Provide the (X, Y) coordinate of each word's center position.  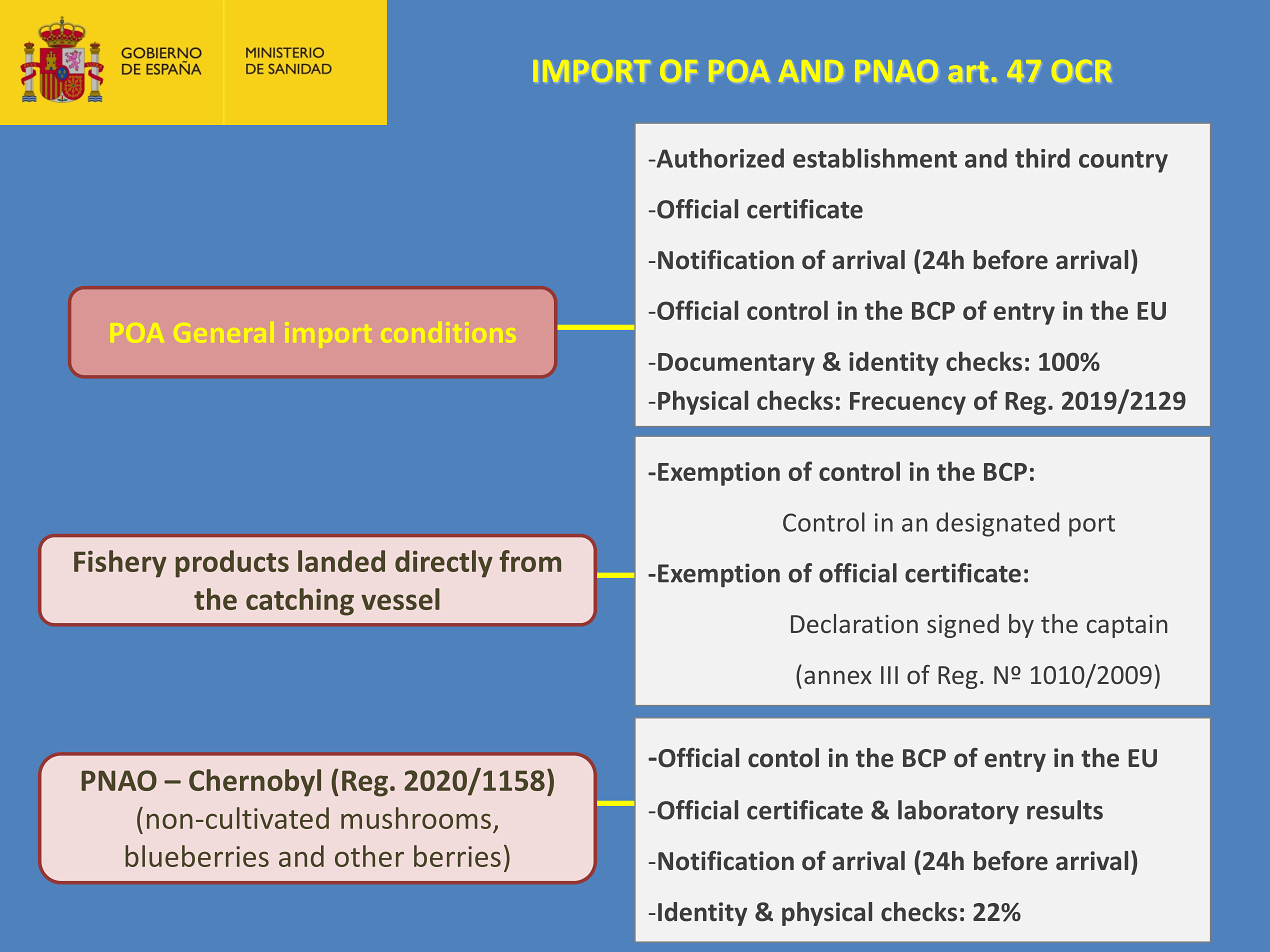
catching (300, 602)
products (232, 564)
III (889, 675)
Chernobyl (255, 783)
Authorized (719, 158)
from (530, 561)
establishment (875, 158)
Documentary (736, 364)
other (369, 856)
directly (444, 564)
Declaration (854, 623)
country (1123, 162)
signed (963, 626)
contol (783, 758)
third (1042, 158)
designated (997, 524)
